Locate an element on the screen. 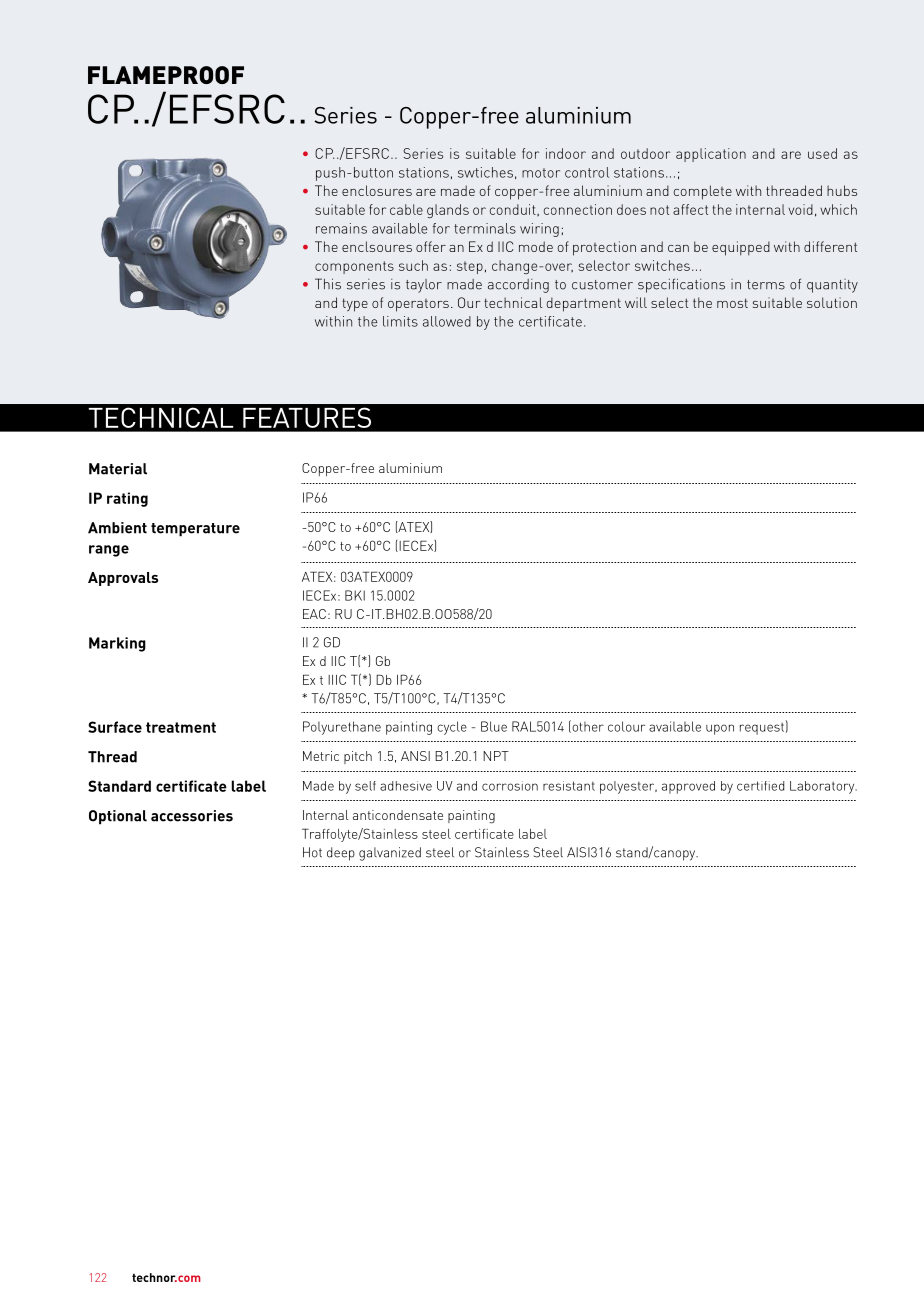  temperature is located at coordinates (195, 530).
